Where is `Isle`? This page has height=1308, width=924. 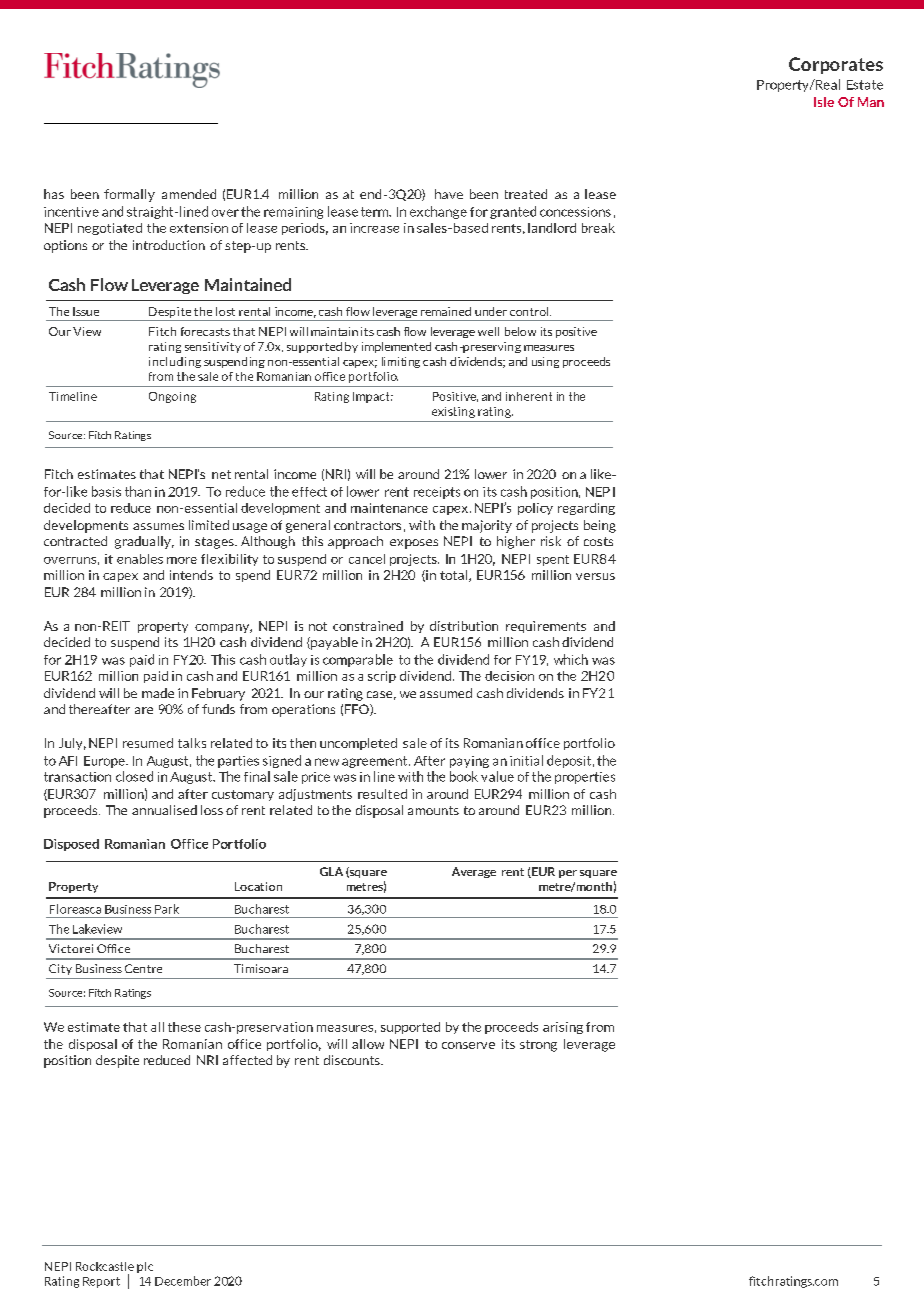
Isle is located at coordinates (824, 102).
